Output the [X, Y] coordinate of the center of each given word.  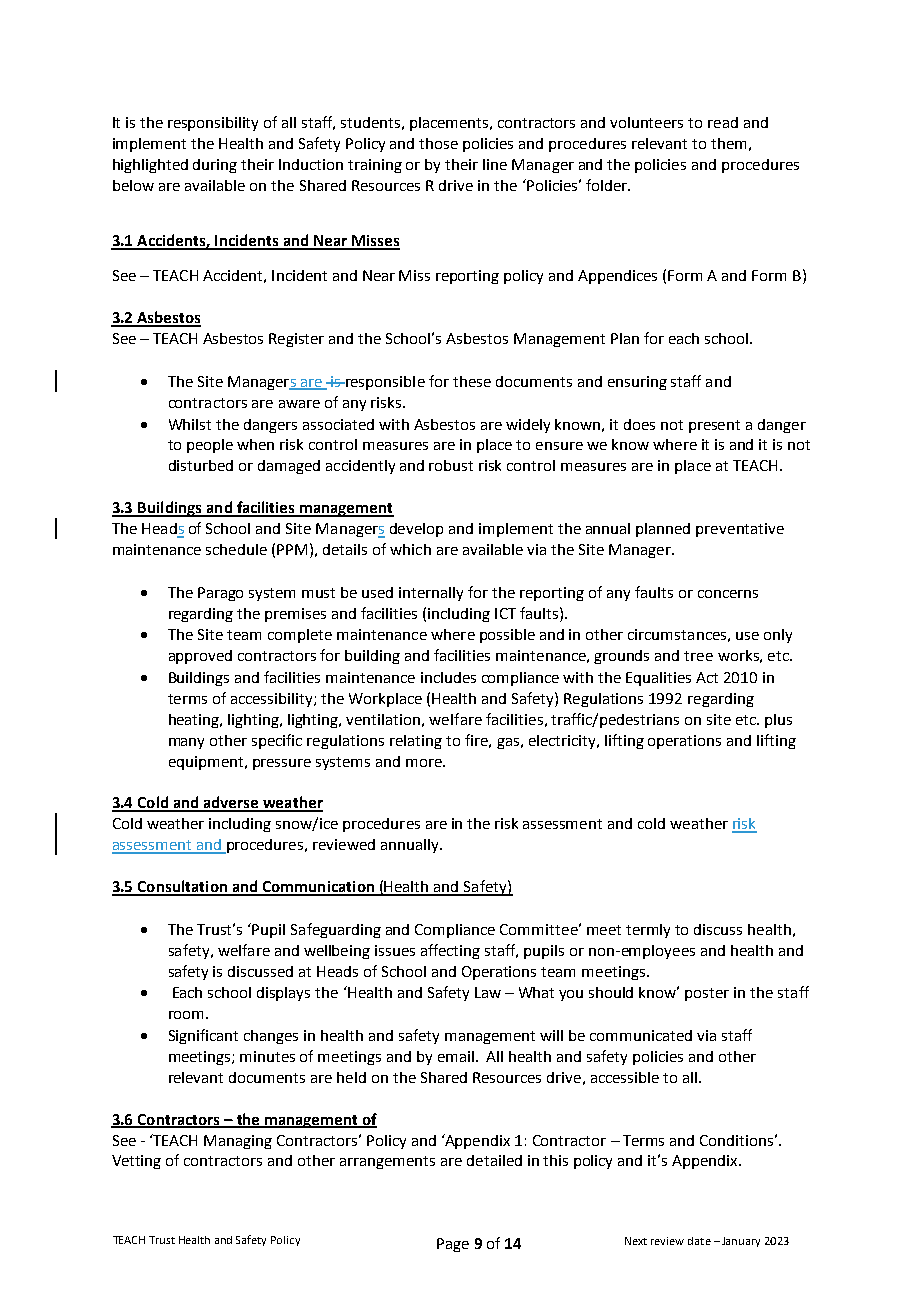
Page [453, 1245]
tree [698, 656]
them [728, 143]
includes [448, 677]
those [438, 143]
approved [200, 657]
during [215, 166]
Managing [238, 1142]
